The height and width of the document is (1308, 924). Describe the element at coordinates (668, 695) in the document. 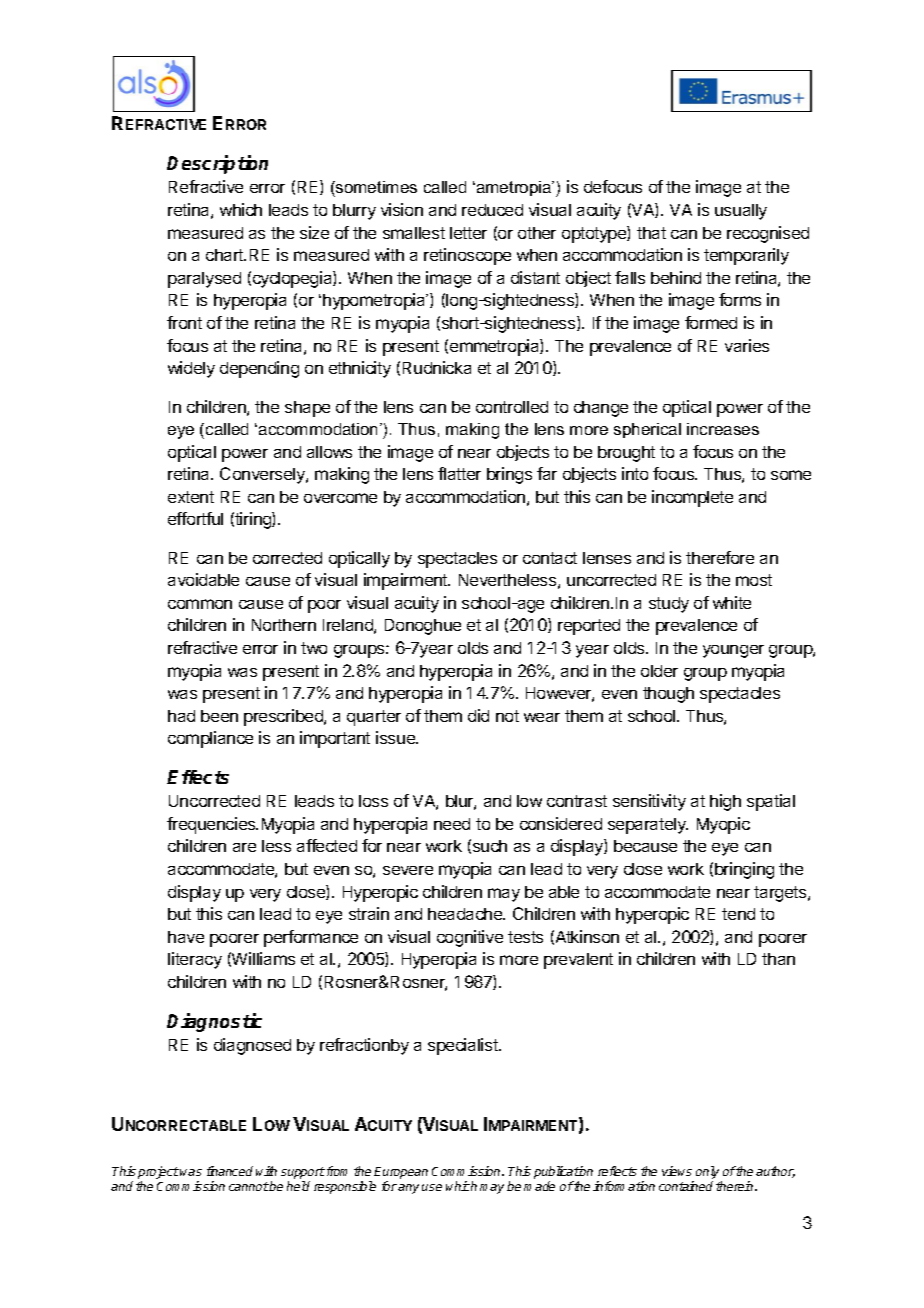

I see `though` at that location.
